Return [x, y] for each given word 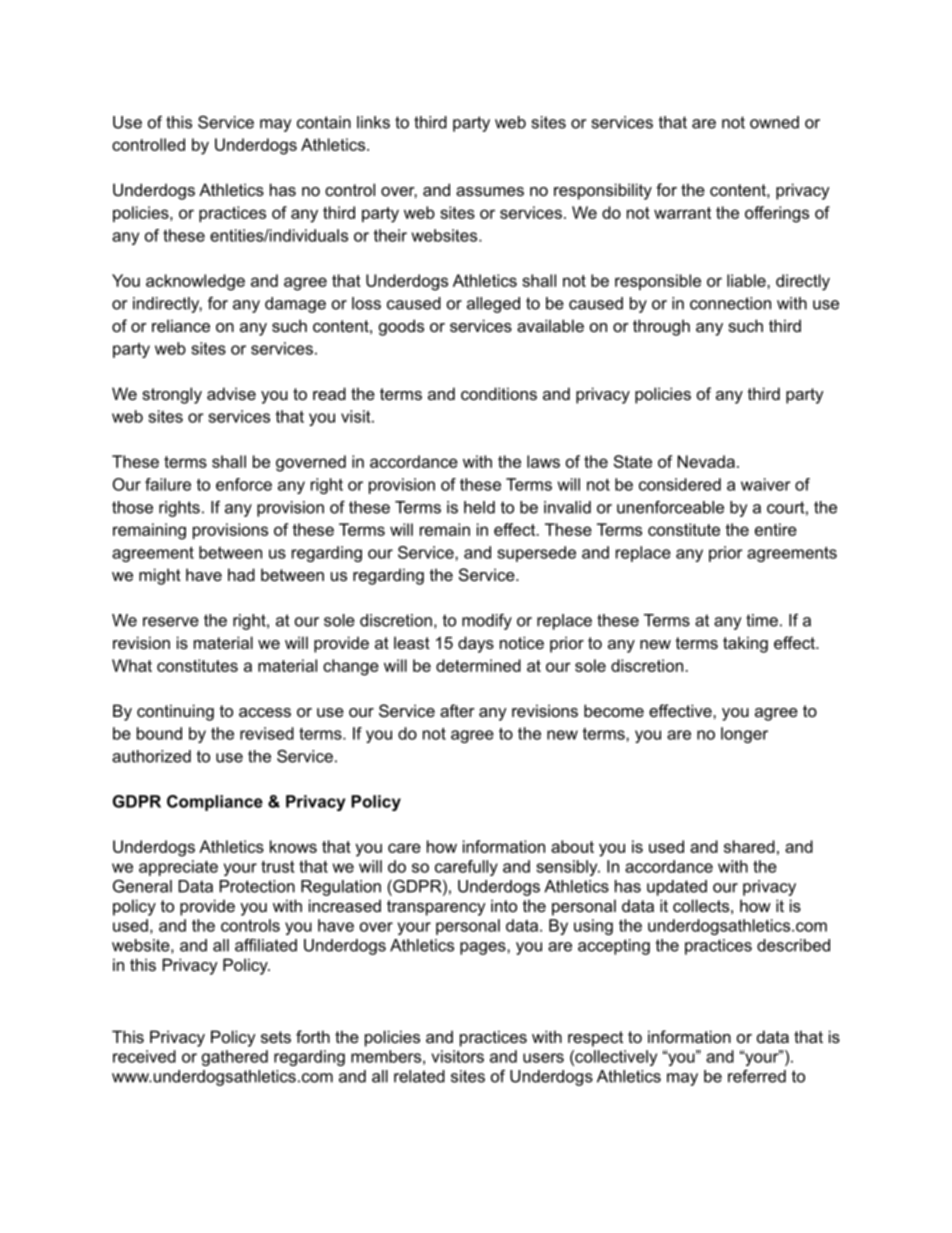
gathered [235, 1058]
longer [744, 735]
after [457, 710]
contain [324, 122]
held [479, 507]
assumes [490, 191]
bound [159, 733]
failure [168, 484]
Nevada [706, 461]
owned [774, 122]
